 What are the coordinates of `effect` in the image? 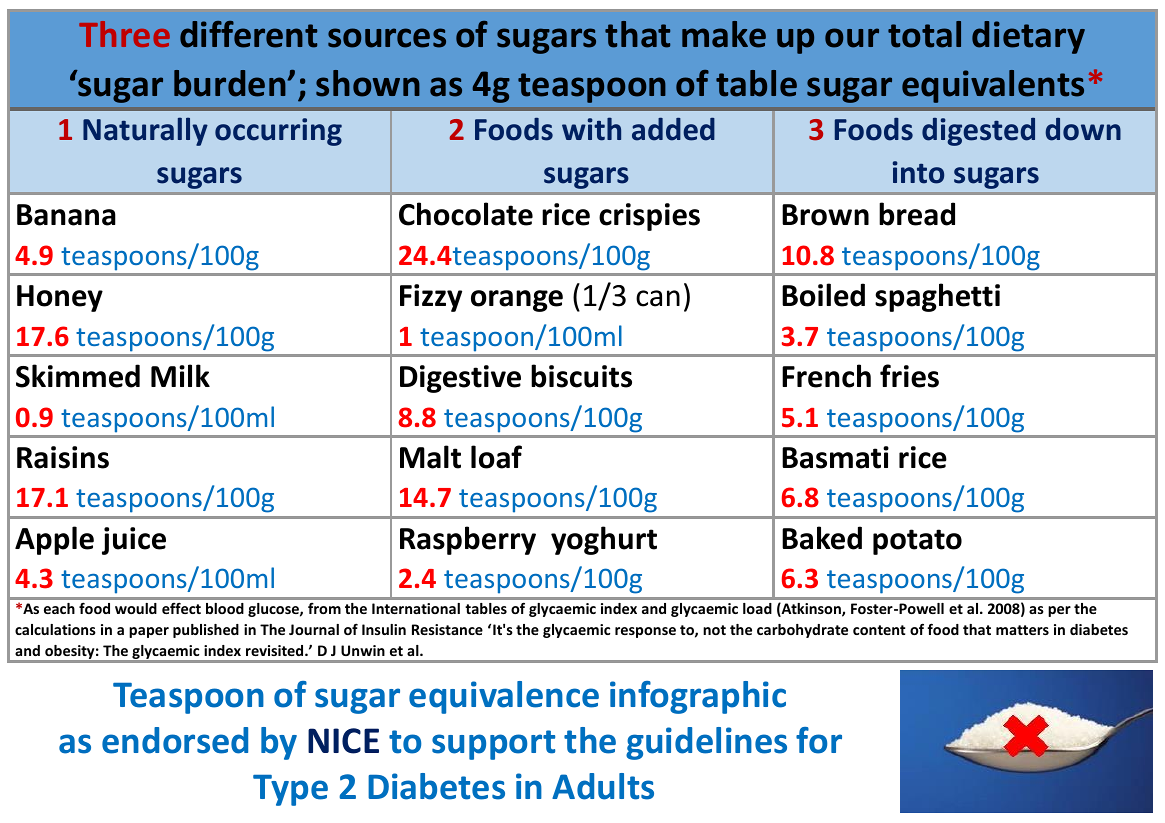 It's located at (181, 608).
